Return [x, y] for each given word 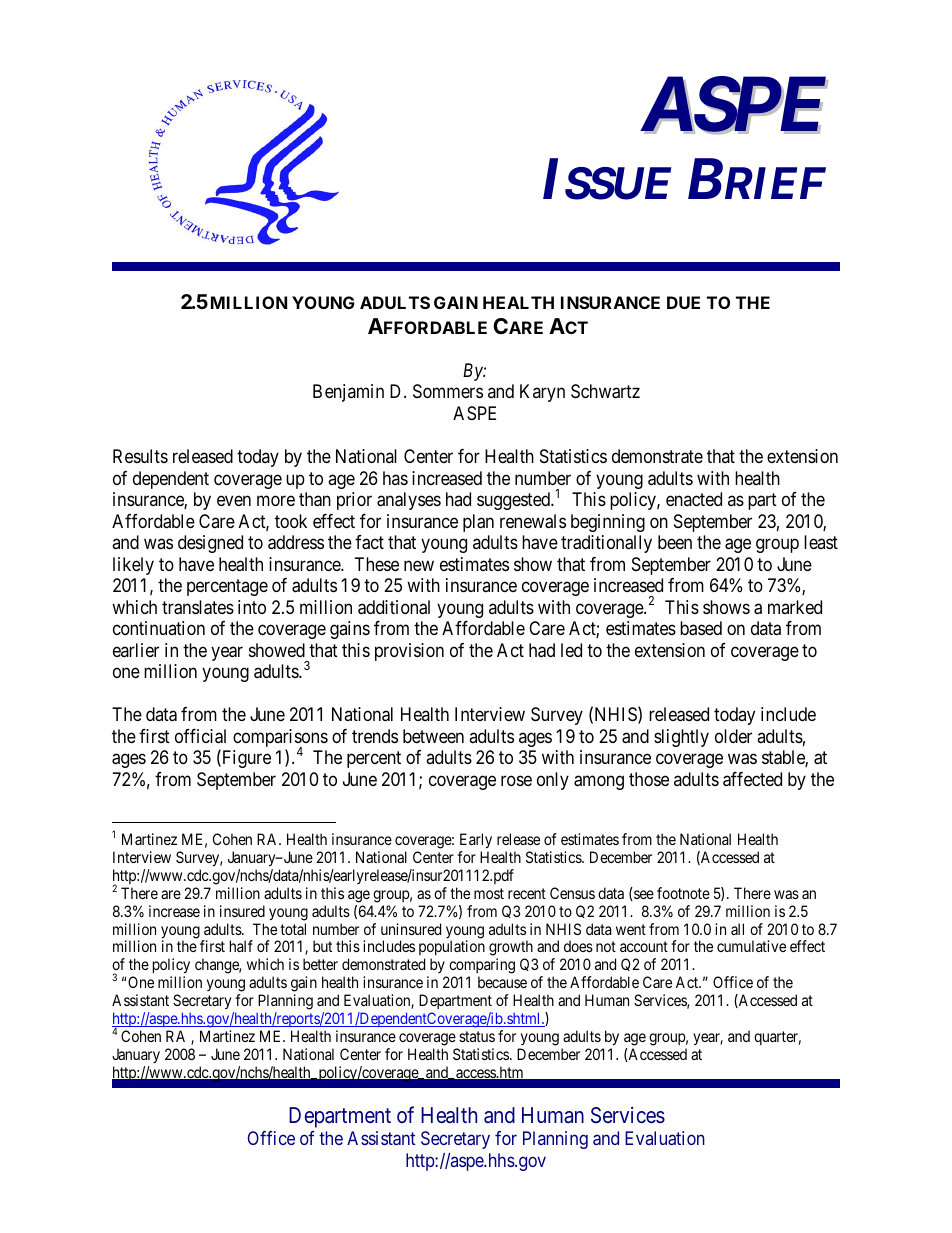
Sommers [448, 391]
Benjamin [348, 393]
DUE [683, 302]
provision [409, 652]
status [477, 1036]
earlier [136, 650]
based [701, 628]
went [631, 929]
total [293, 929]
